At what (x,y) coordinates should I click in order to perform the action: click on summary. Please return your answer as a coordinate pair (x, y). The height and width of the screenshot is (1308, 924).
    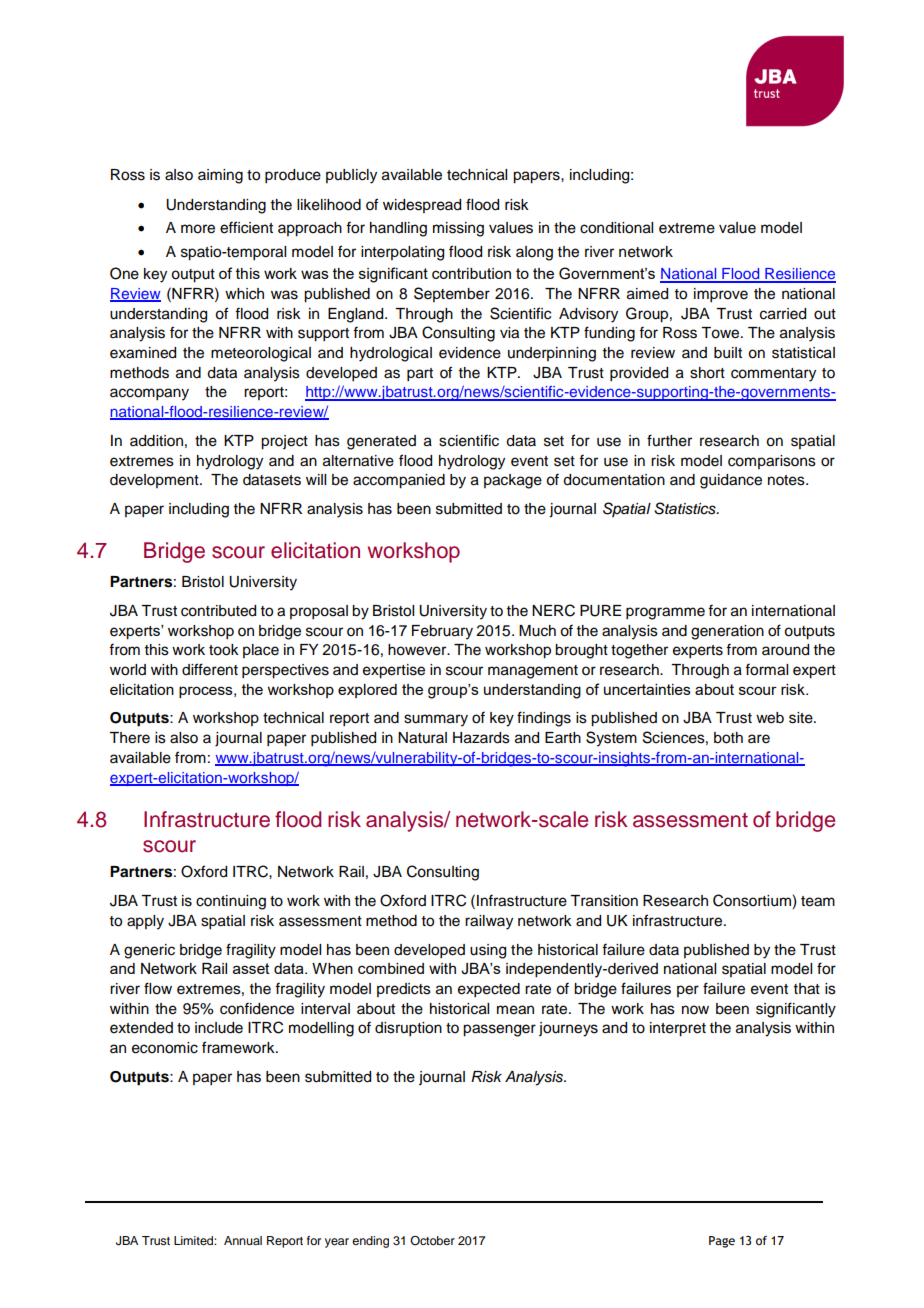
    Looking at the image, I should click on (436, 720).
